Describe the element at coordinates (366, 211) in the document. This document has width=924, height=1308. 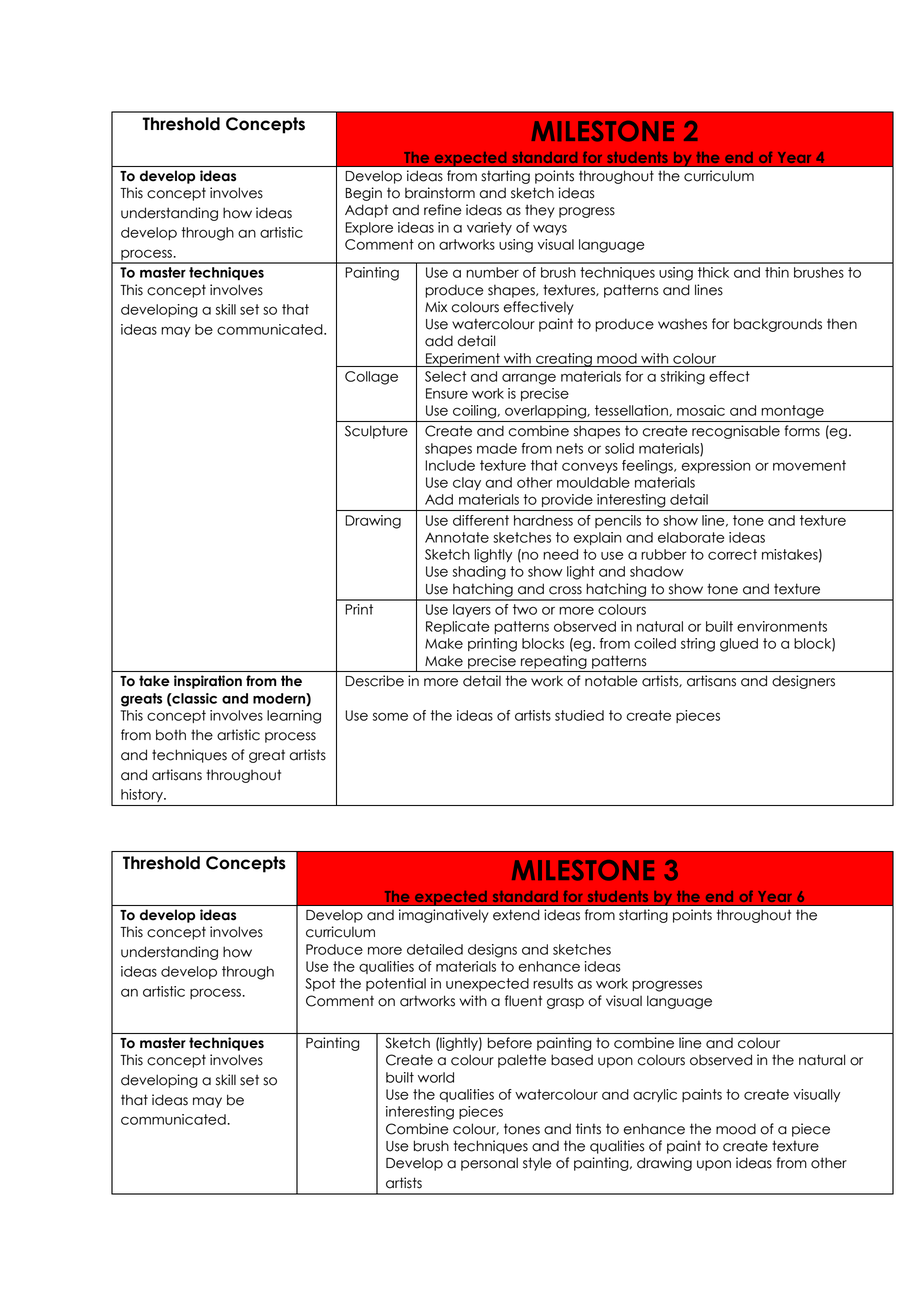
I see `Adapt` at that location.
